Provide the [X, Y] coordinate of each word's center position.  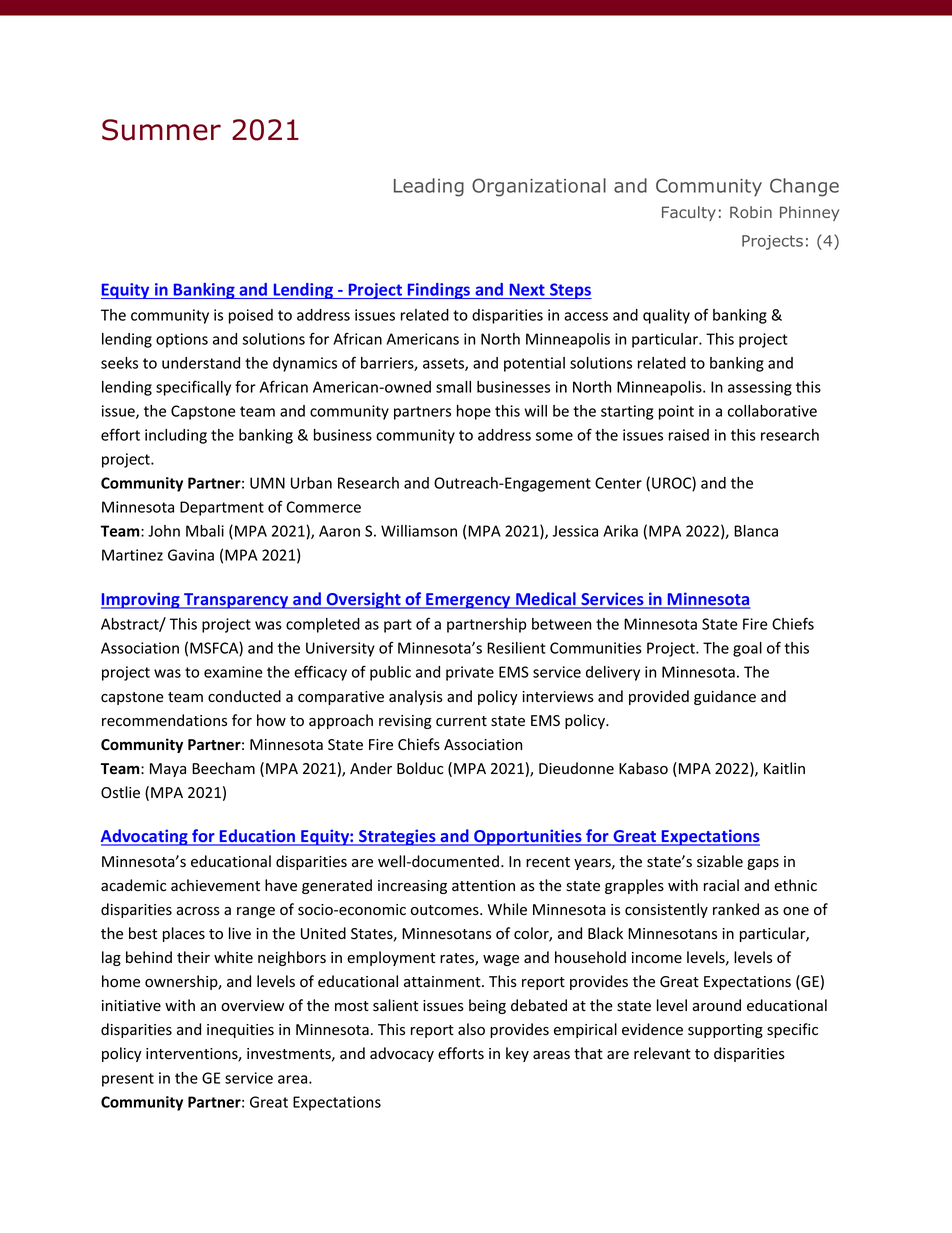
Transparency [236, 601]
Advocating [145, 837]
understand [201, 363]
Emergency [468, 601]
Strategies [397, 837]
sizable [720, 861]
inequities [240, 1031]
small [453, 387]
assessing [760, 388]
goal [747, 649]
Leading [429, 187]
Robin [751, 212]
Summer [161, 130]
